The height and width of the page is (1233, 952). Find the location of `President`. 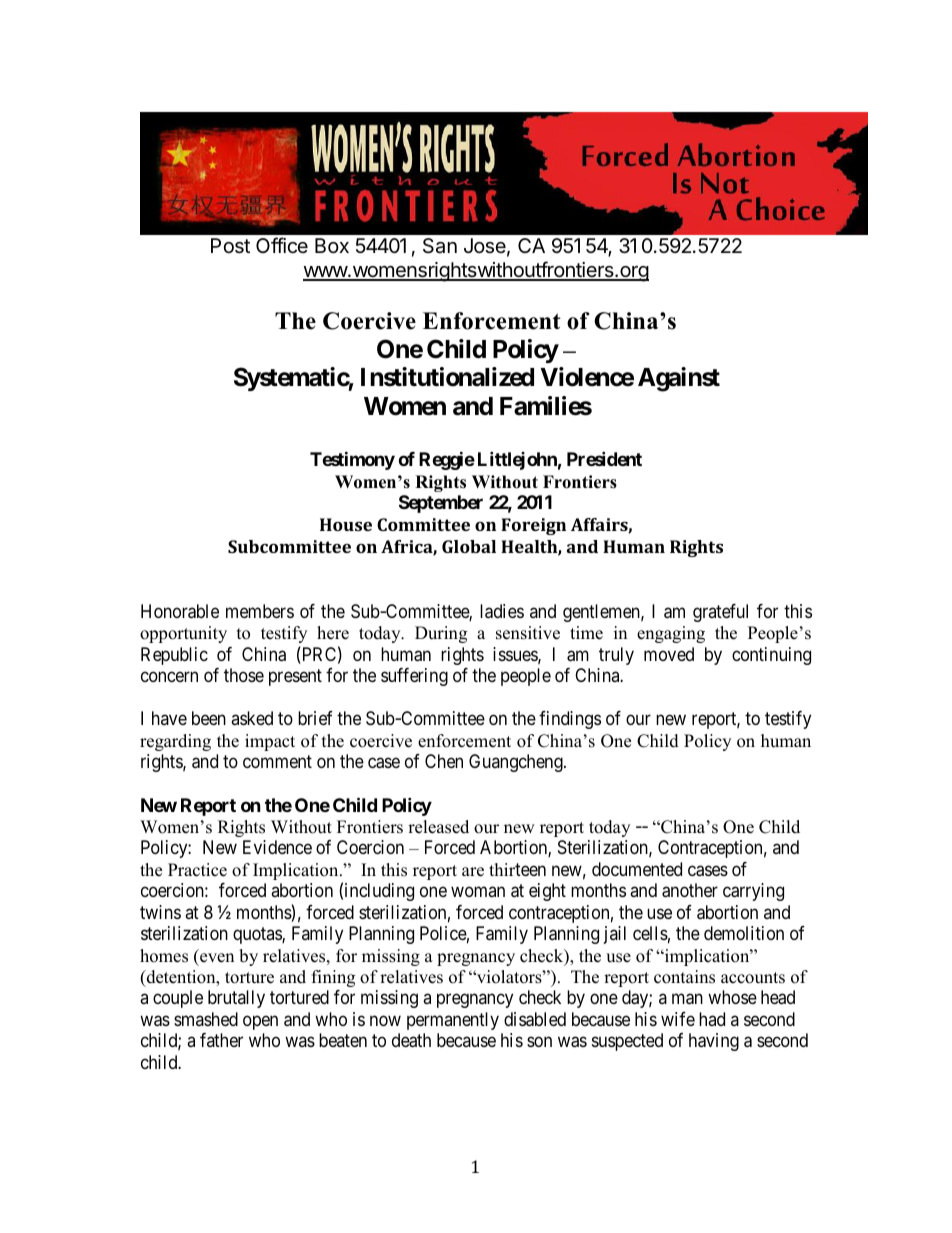

President is located at coordinates (604, 459).
